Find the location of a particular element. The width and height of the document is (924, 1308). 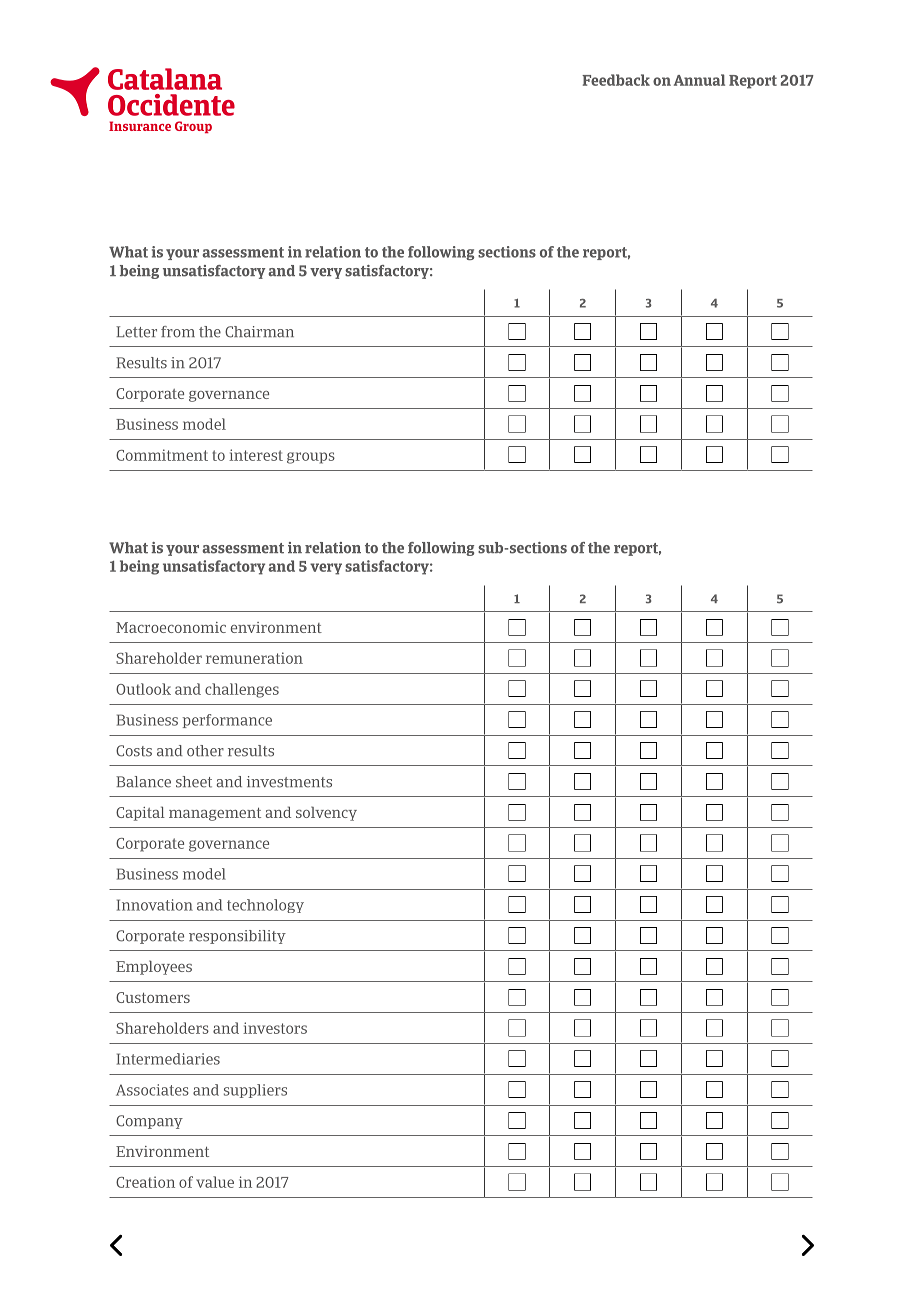

value is located at coordinates (215, 1182).
